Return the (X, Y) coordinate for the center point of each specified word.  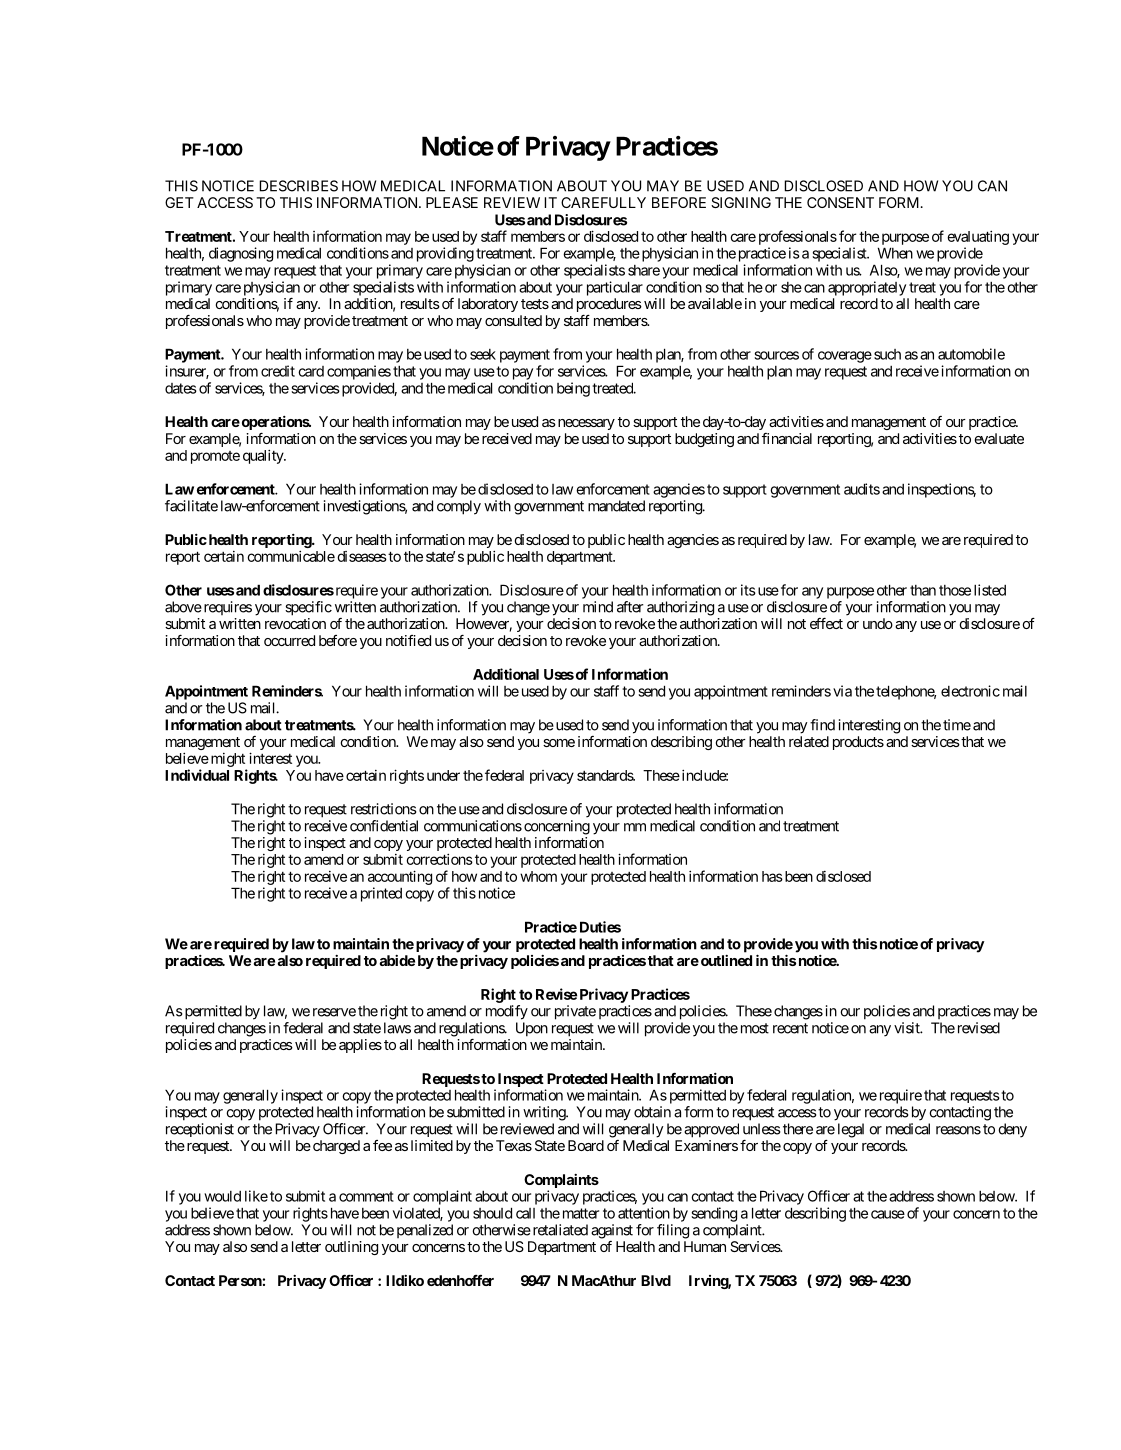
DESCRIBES (298, 186)
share (644, 270)
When (895, 253)
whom (538, 876)
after (630, 607)
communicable (291, 556)
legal (851, 1130)
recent (790, 1028)
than (923, 590)
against (612, 1231)
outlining (351, 1248)
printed (381, 894)
